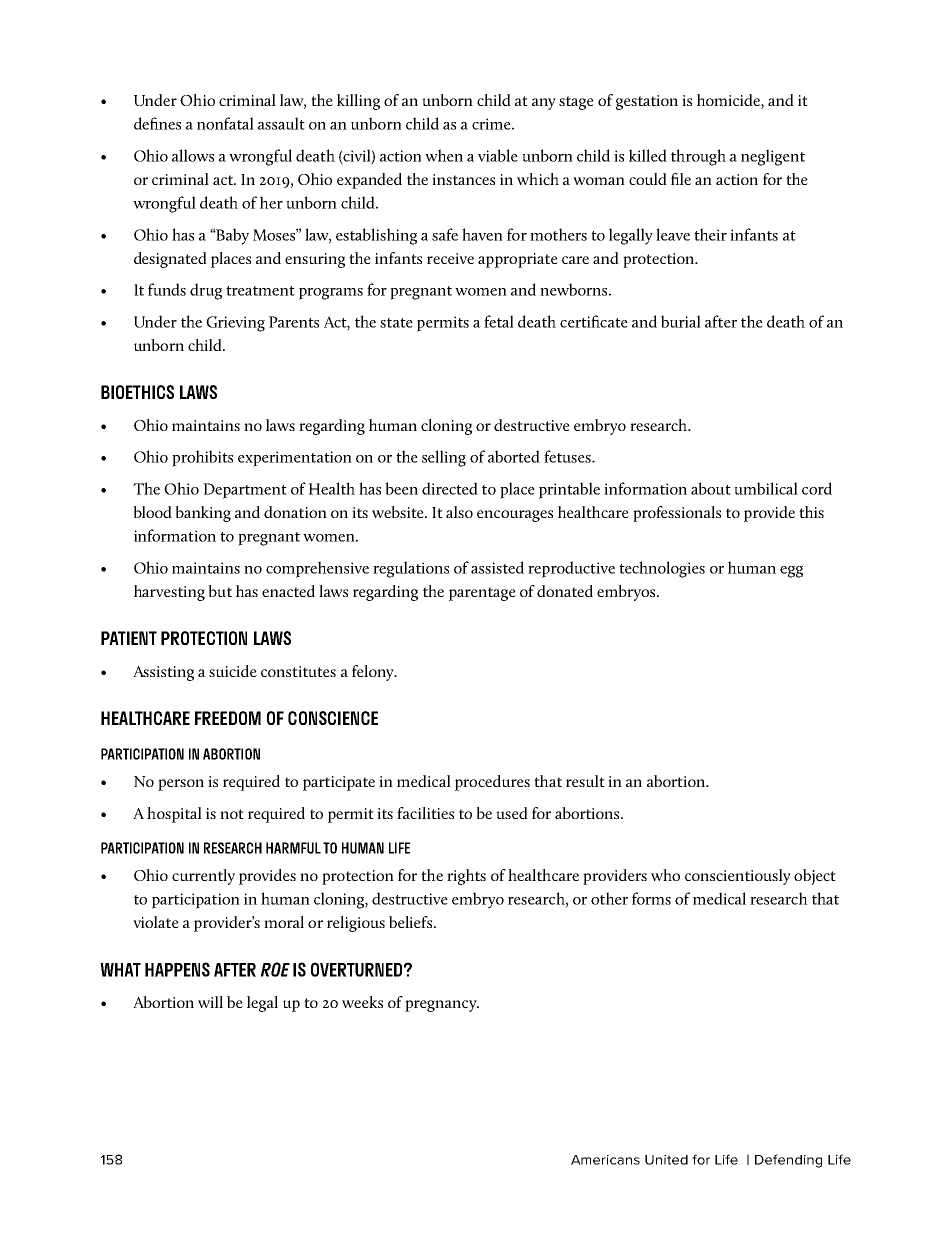  I want to click on egg, so click(791, 572).
